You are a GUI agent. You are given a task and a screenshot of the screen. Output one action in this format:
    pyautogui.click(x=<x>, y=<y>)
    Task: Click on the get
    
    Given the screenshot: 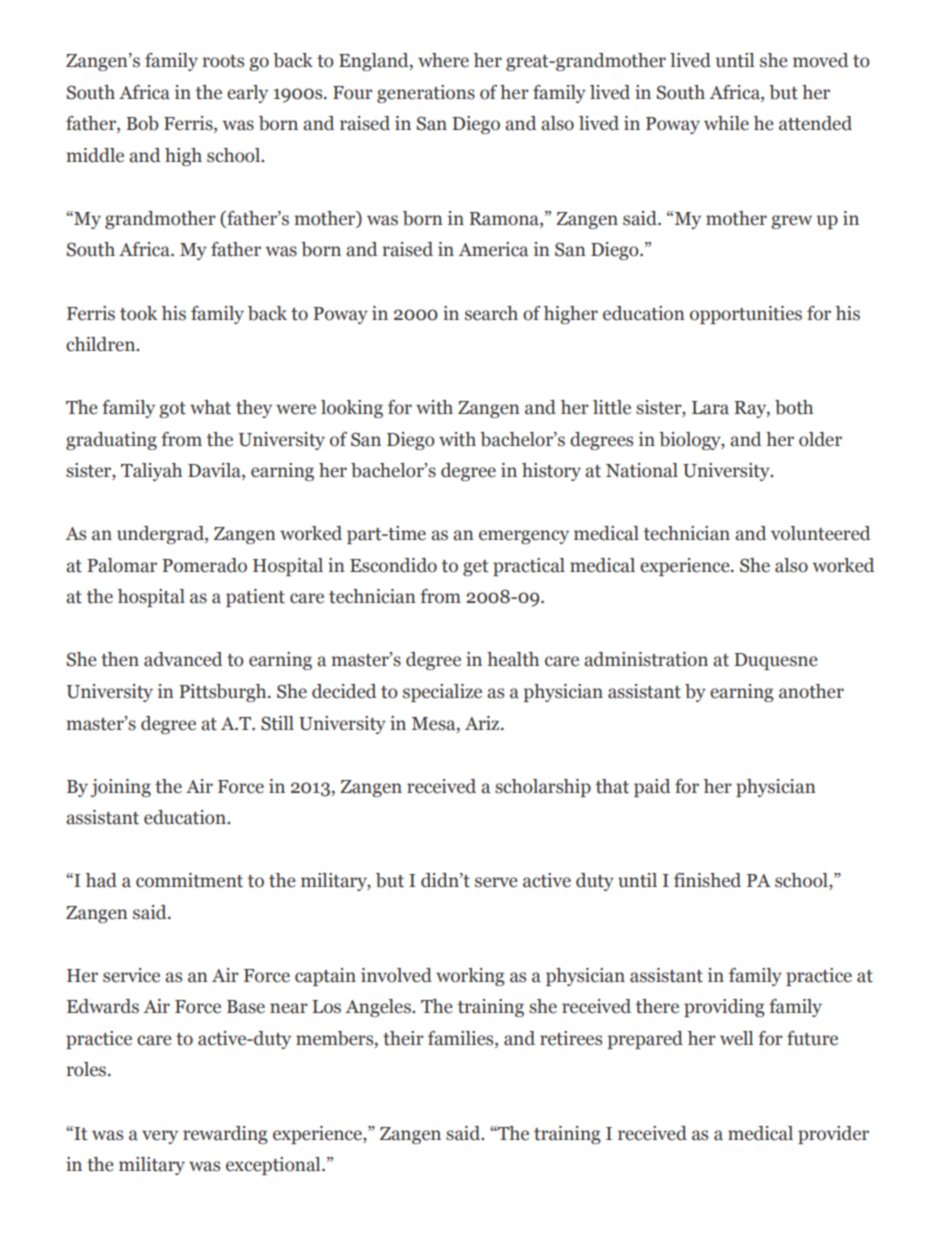 What is the action you would take?
    pyautogui.click(x=476, y=568)
